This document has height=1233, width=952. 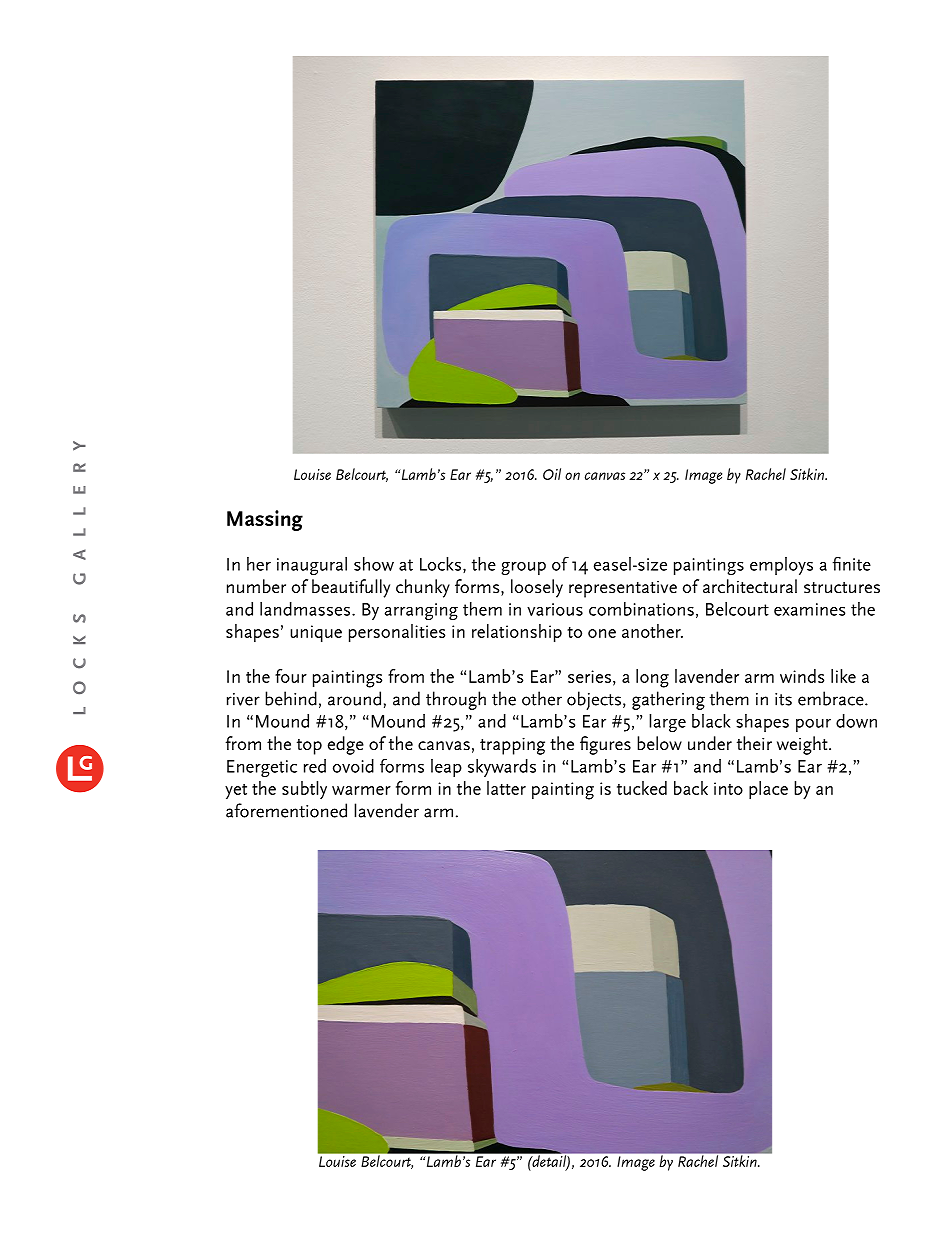 What do you see at coordinates (781, 566) in the document?
I see `employs` at bounding box center [781, 566].
